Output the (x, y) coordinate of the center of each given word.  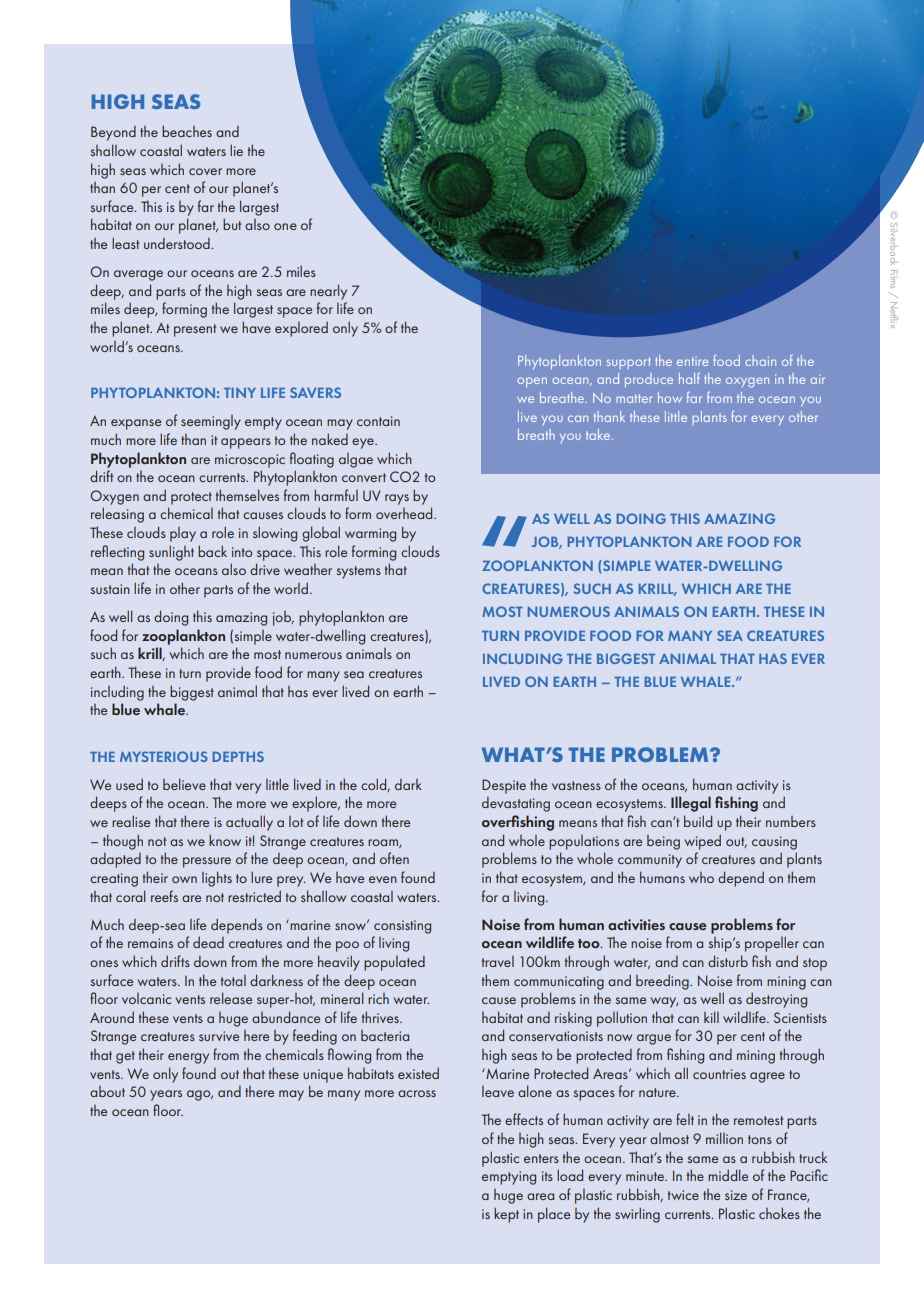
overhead (405, 513)
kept (506, 1215)
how (670, 397)
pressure (207, 862)
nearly (328, 292)
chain (760, 360)
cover (205, 171)
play (183, 534)
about (107, 1091)
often (394, 858)
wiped (703, 842)
